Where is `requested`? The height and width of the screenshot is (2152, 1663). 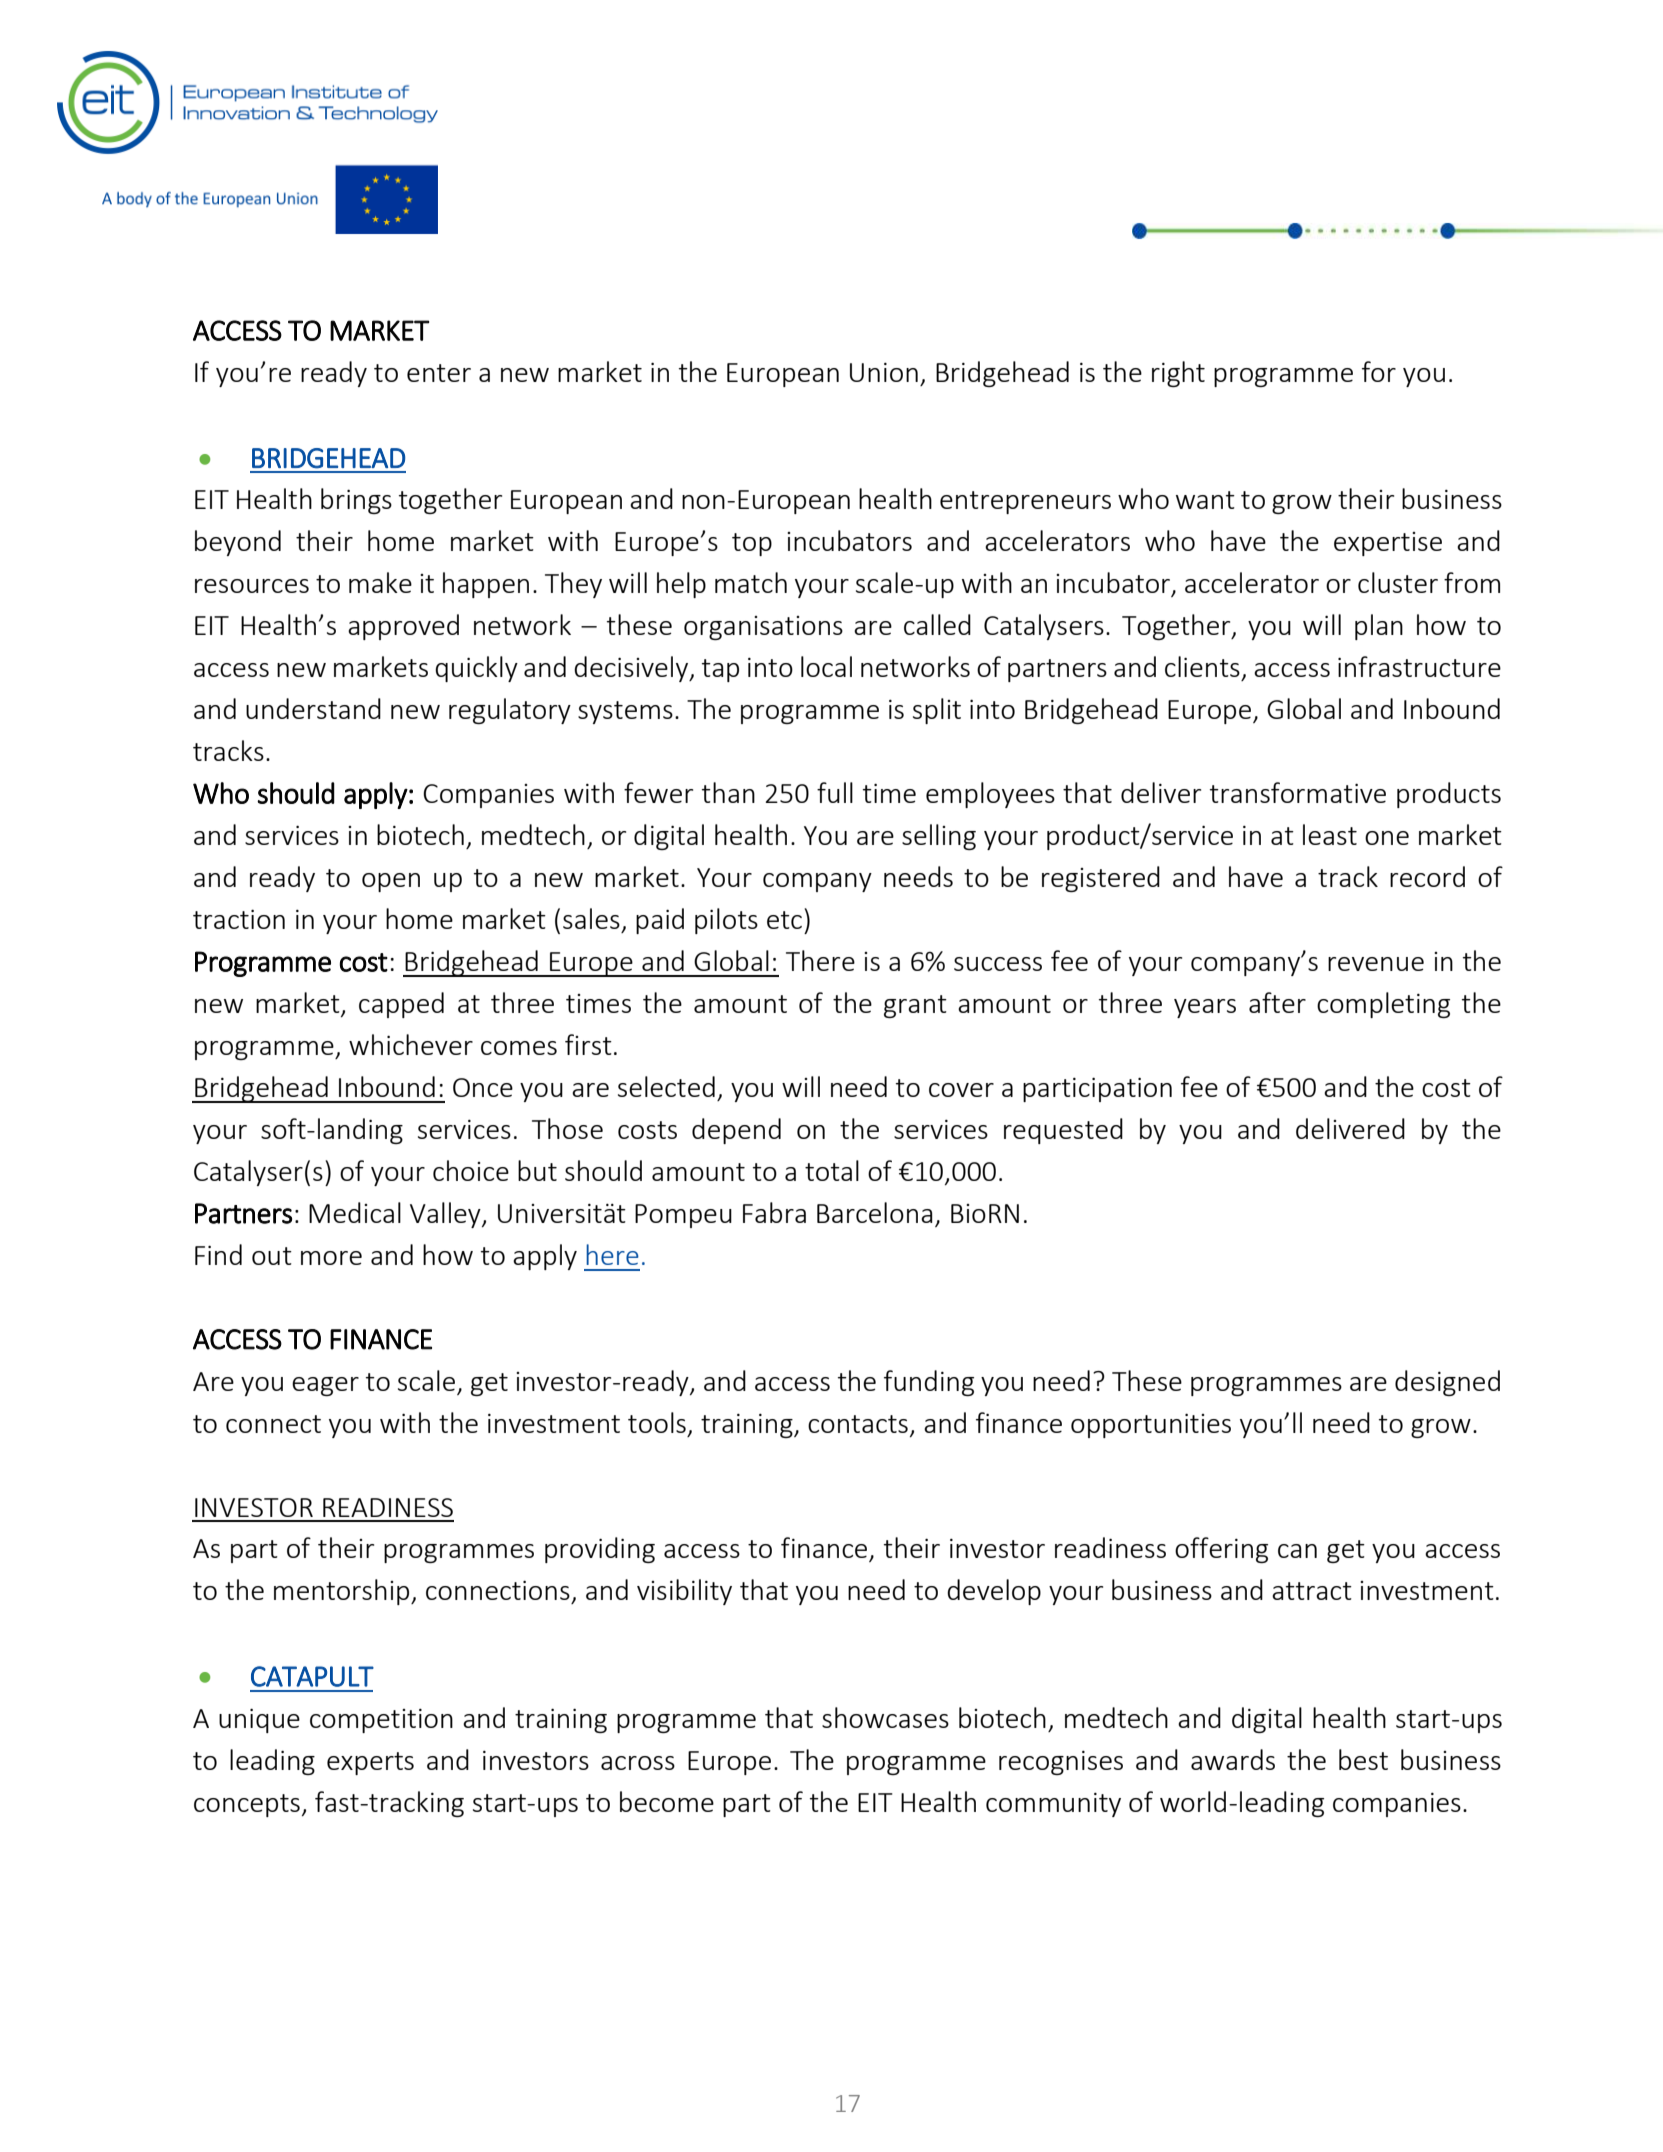
requested is located at coordinates (1063, 1131).
